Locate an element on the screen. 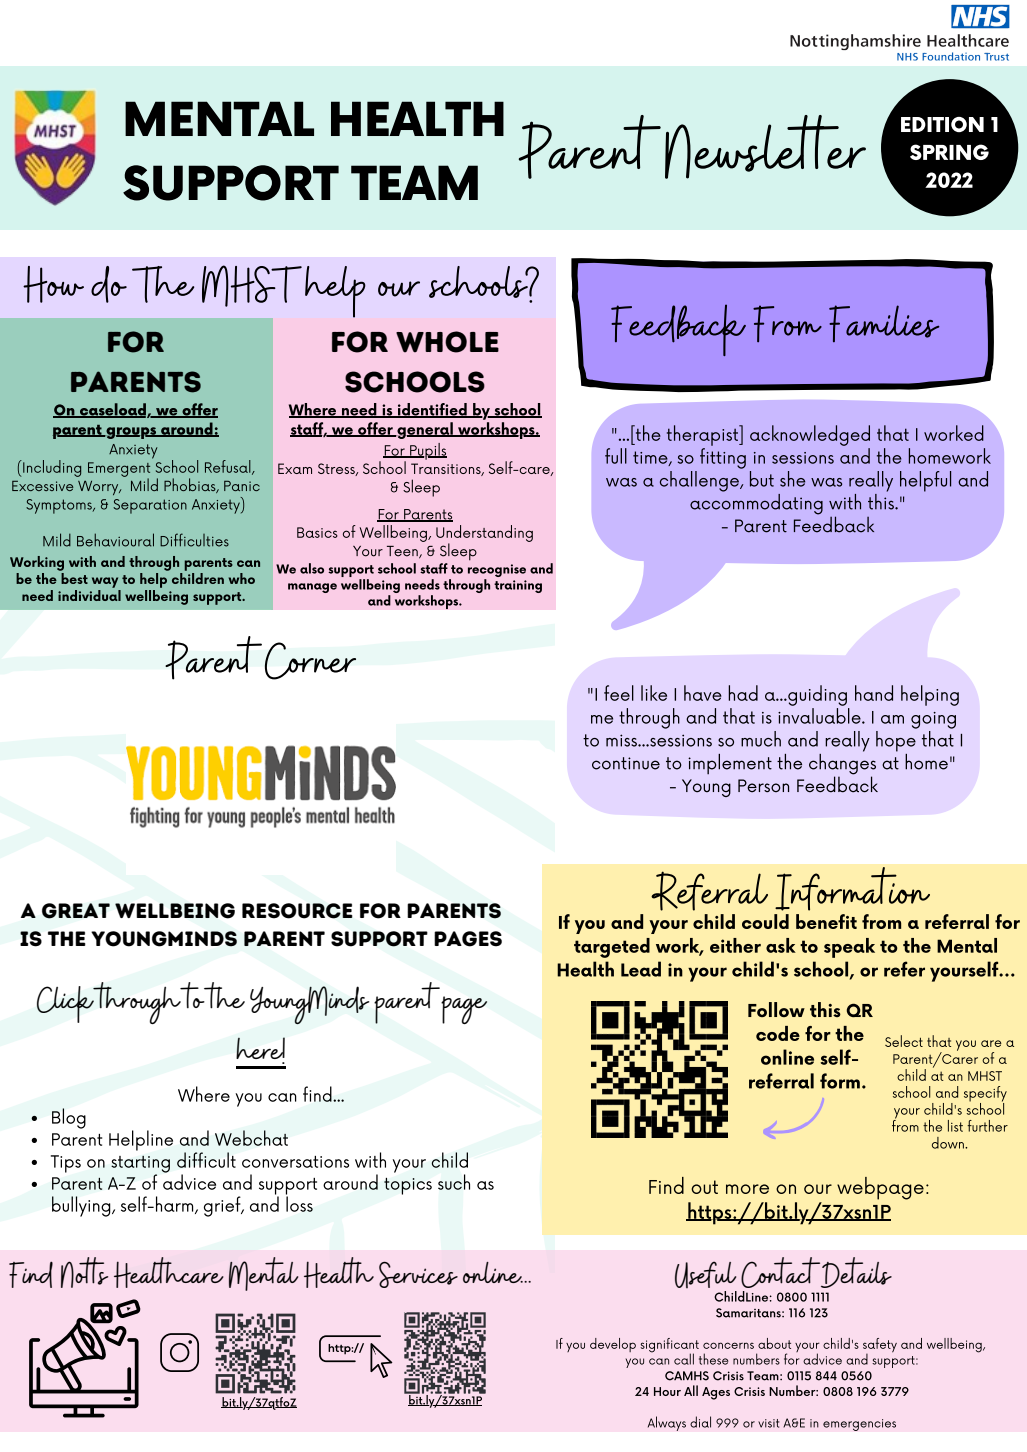  safety is located at coordinates (880, 1346).
